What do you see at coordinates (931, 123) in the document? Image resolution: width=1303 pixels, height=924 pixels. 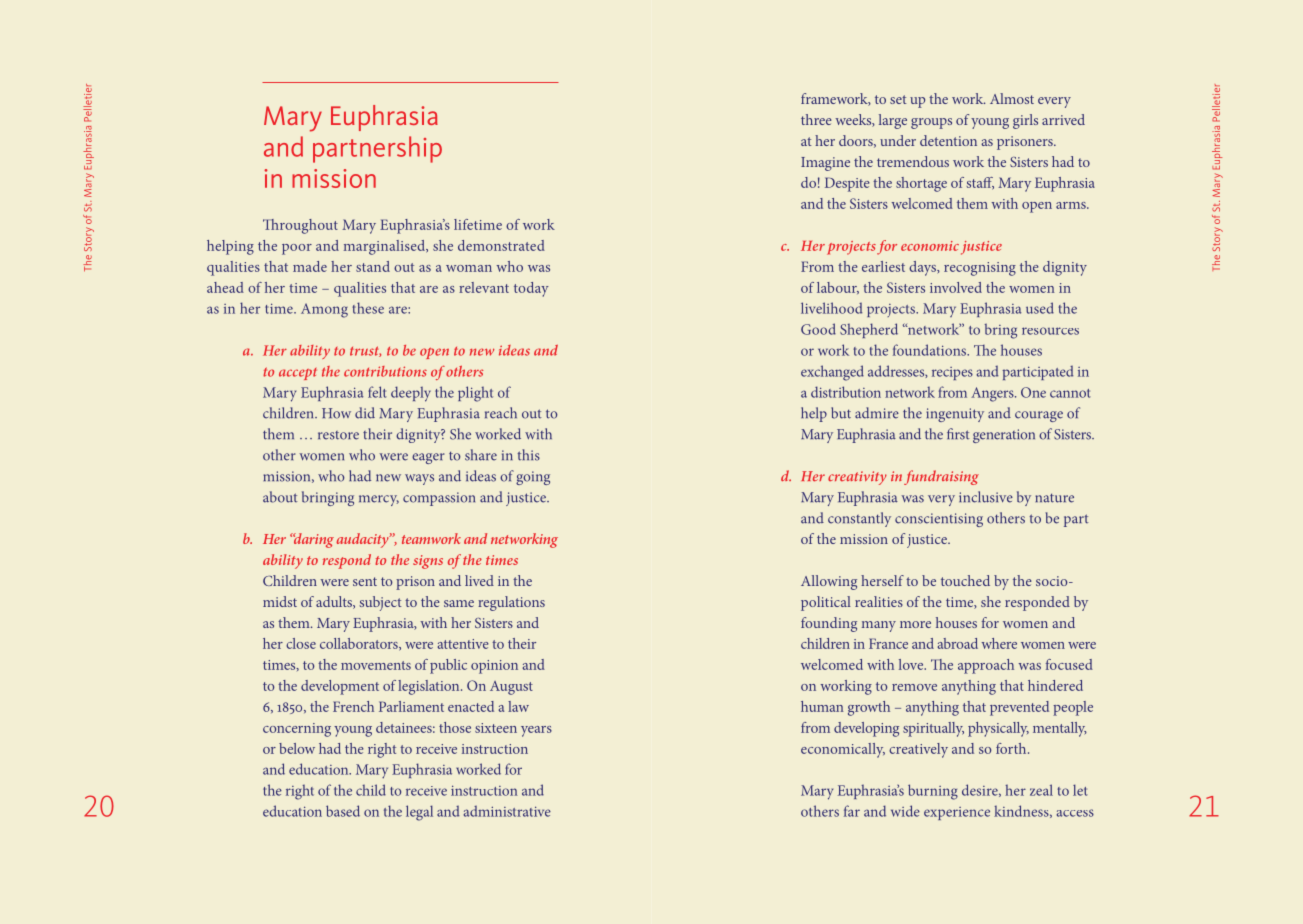 I see `groups` at bounding box center [931, 123].
